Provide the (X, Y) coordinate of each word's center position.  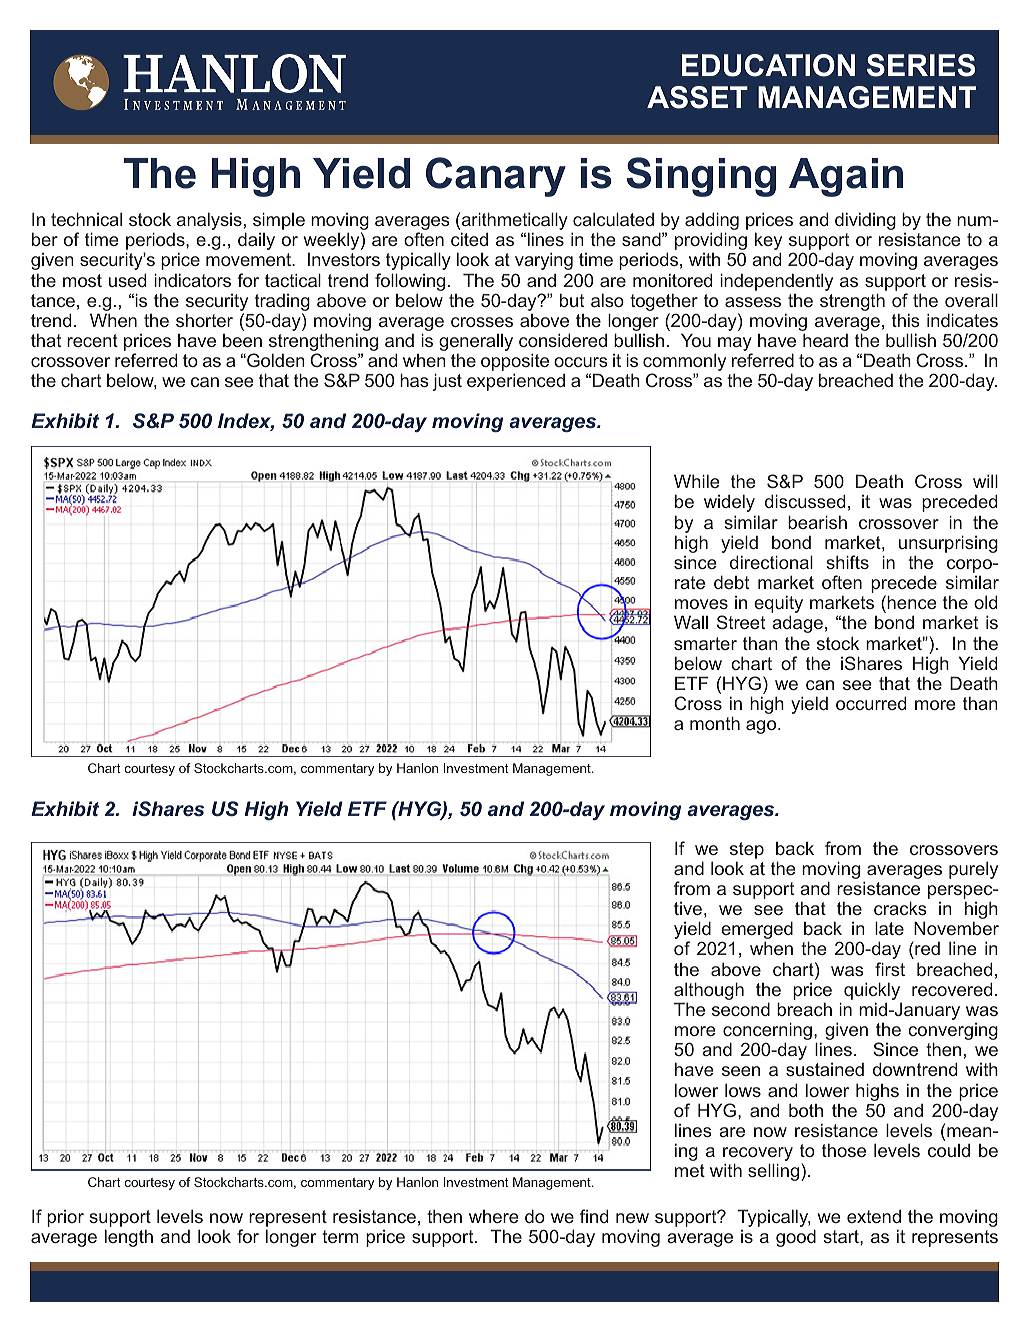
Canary (496, 177)
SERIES (921, 65)
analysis (209, 221)
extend (874, 1216)
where (493, 1216)
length (129, 1238)
